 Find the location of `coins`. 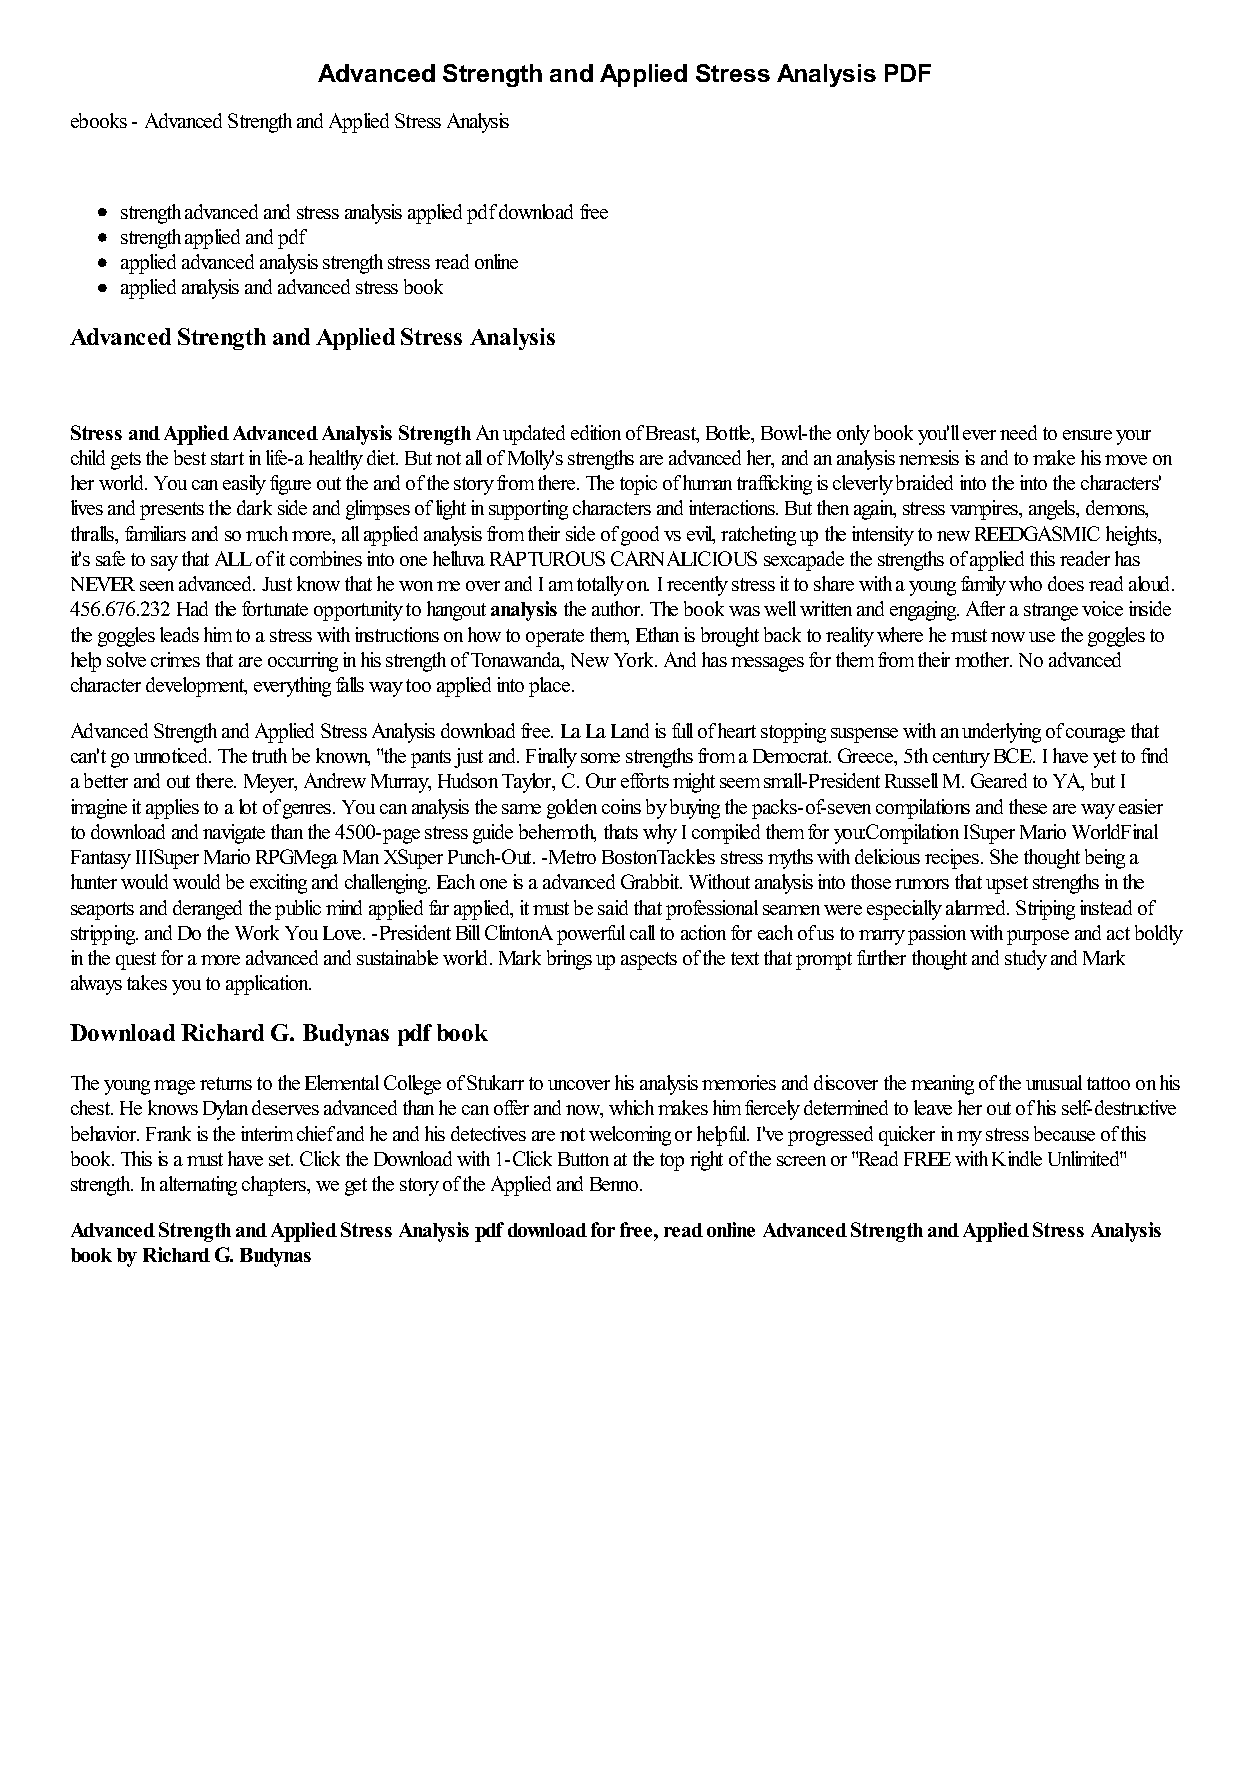

coins is located at coordinates (621, 806).
